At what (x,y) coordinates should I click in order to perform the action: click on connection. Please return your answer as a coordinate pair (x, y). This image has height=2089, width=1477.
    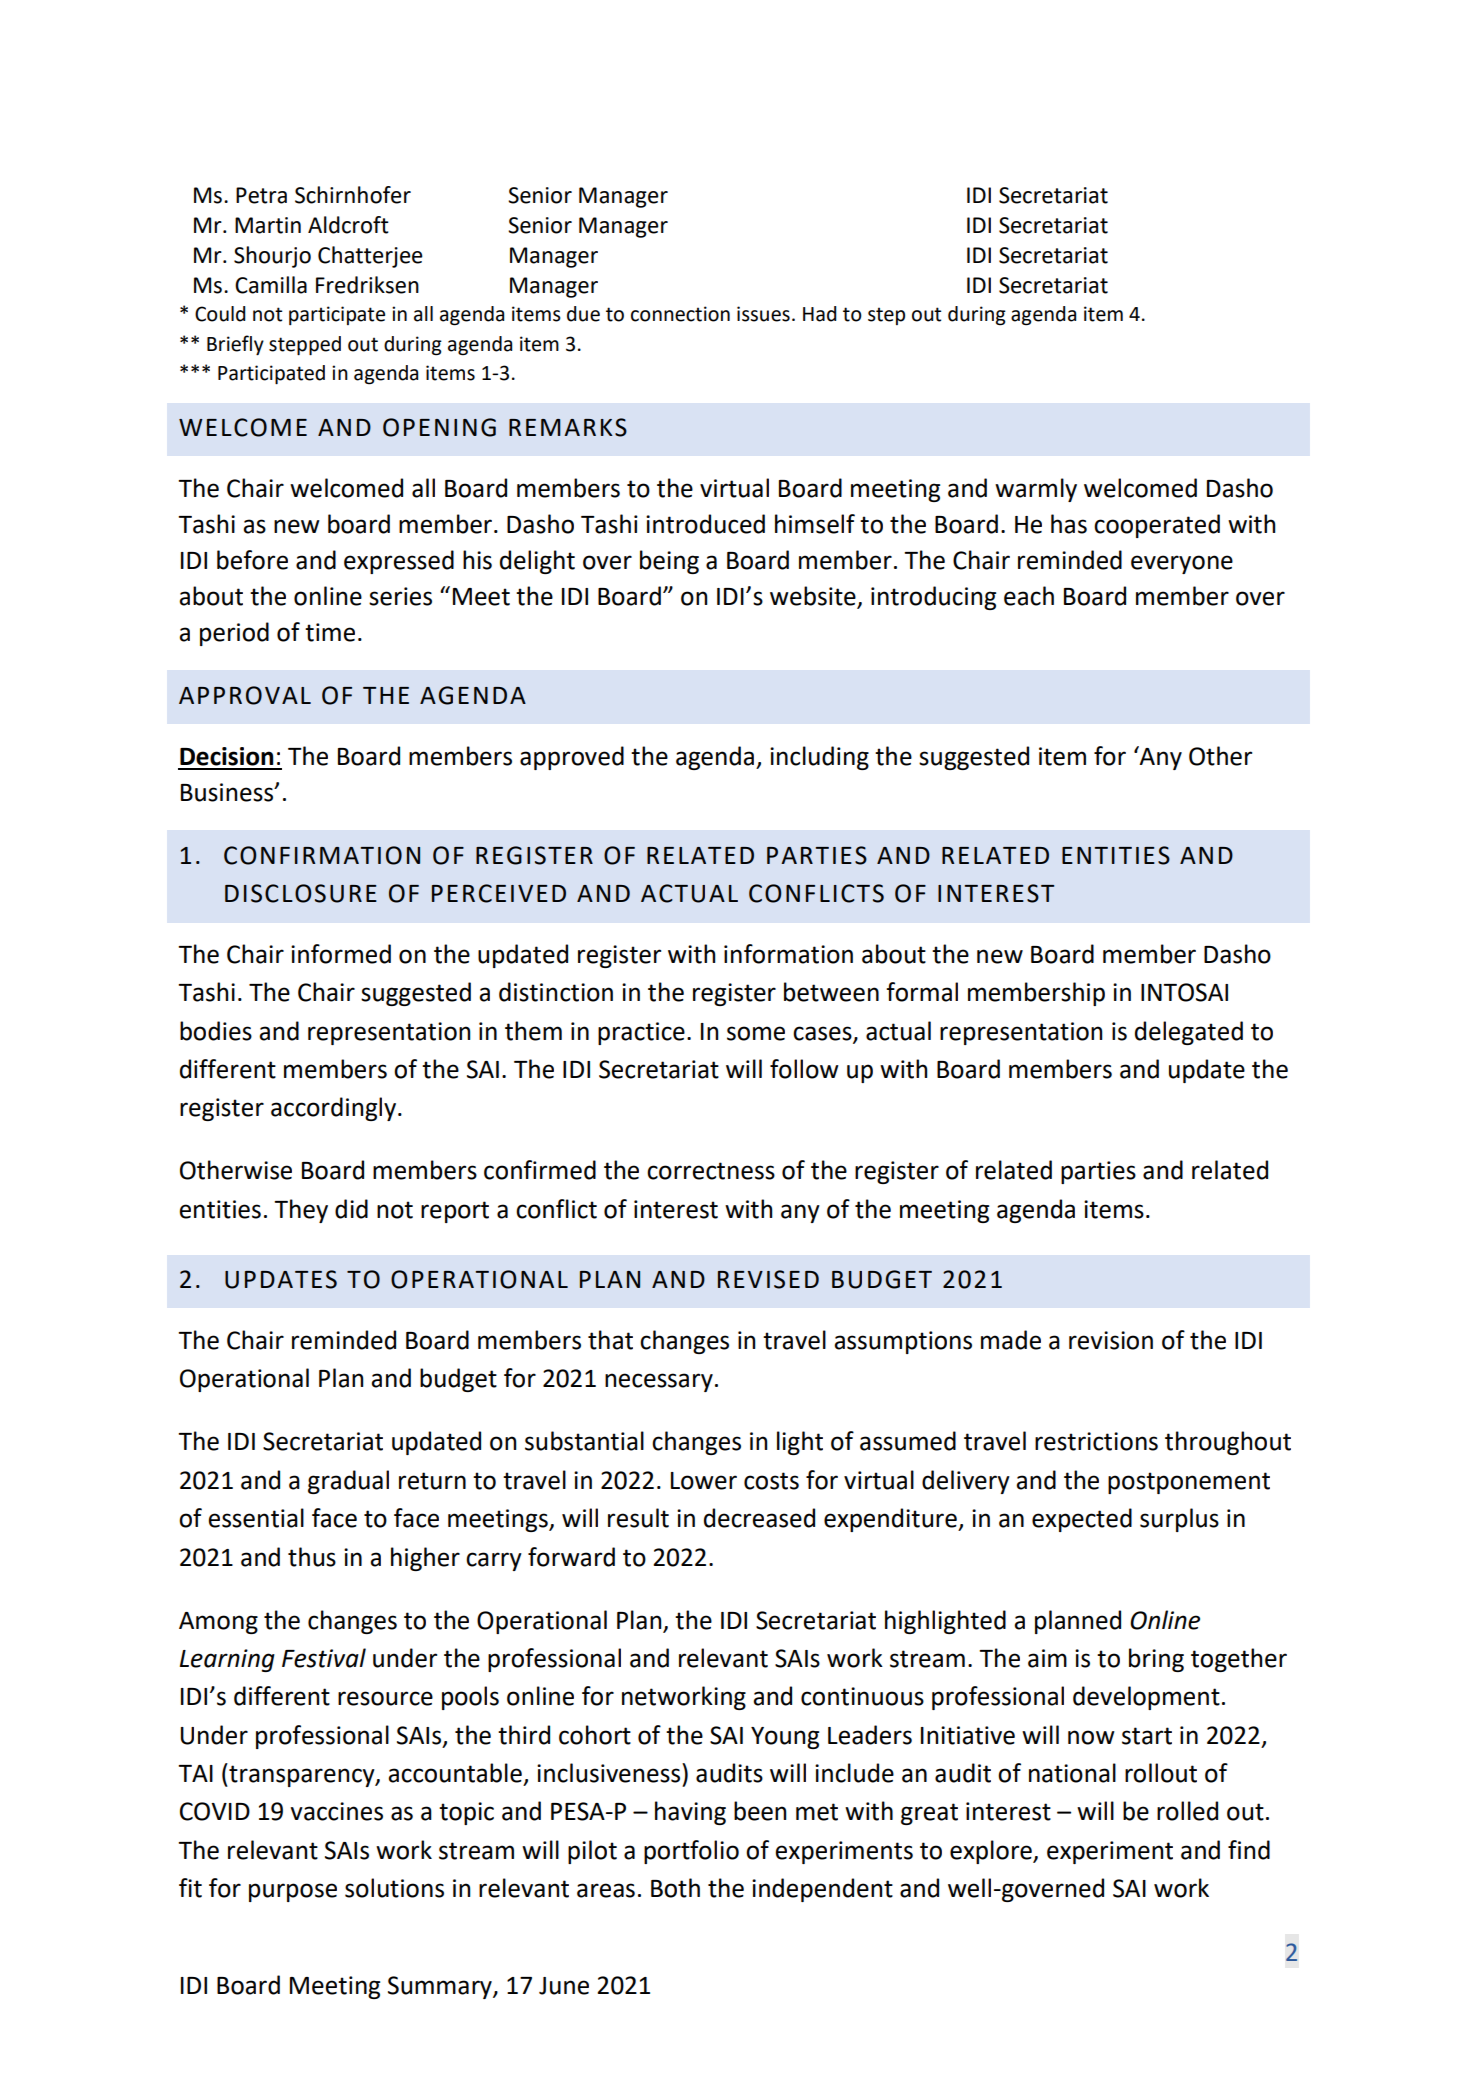
    Looking at the image, I should click on (680, 314).
